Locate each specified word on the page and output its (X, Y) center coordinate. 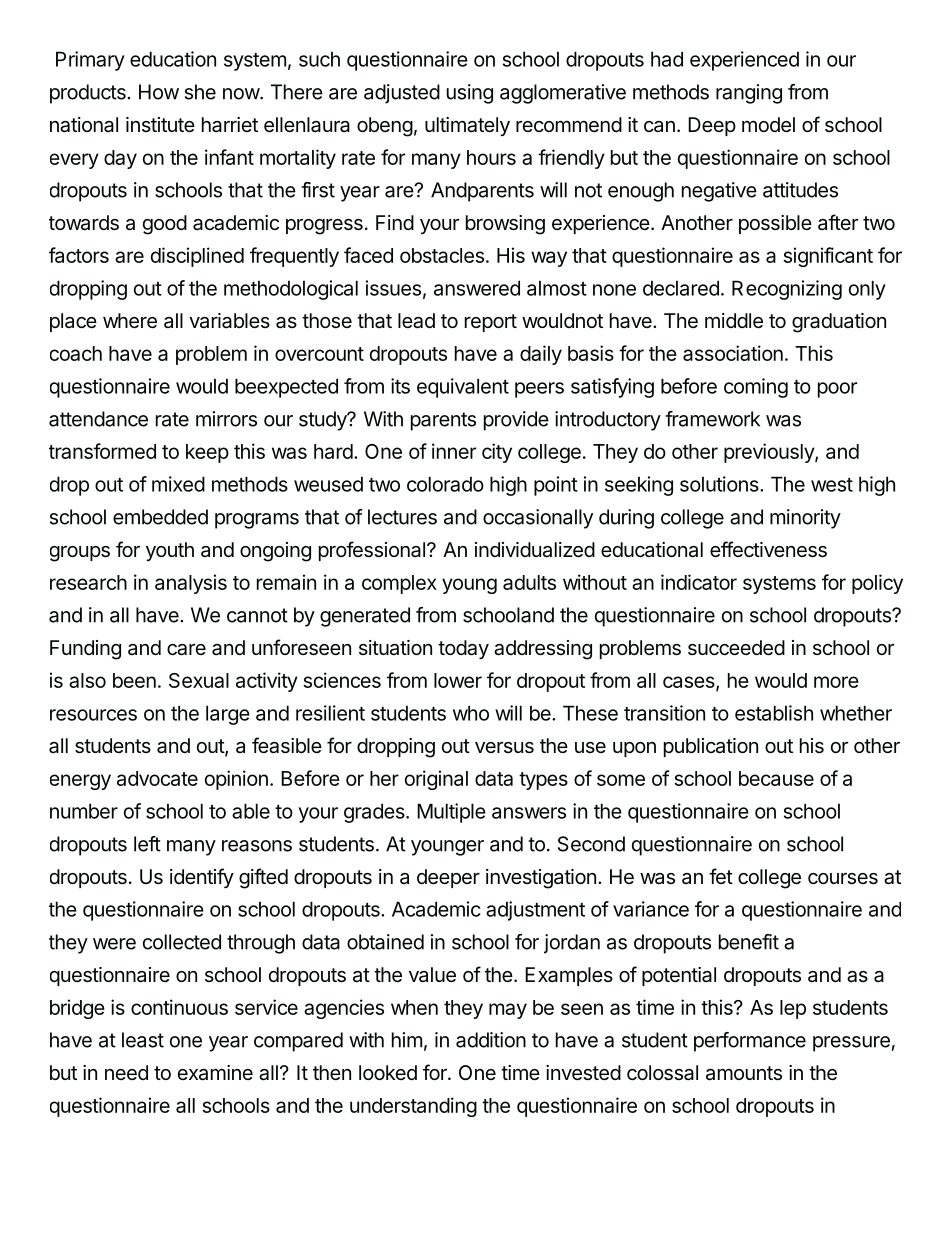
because (776, 778)
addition (491, 1040)
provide (516, 421)
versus (504, 748)
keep (207, 453)
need (126, 1072)
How (159, 92)
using (470, 94)
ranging (749, 94)
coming (756, 388)
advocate (157, 778)
